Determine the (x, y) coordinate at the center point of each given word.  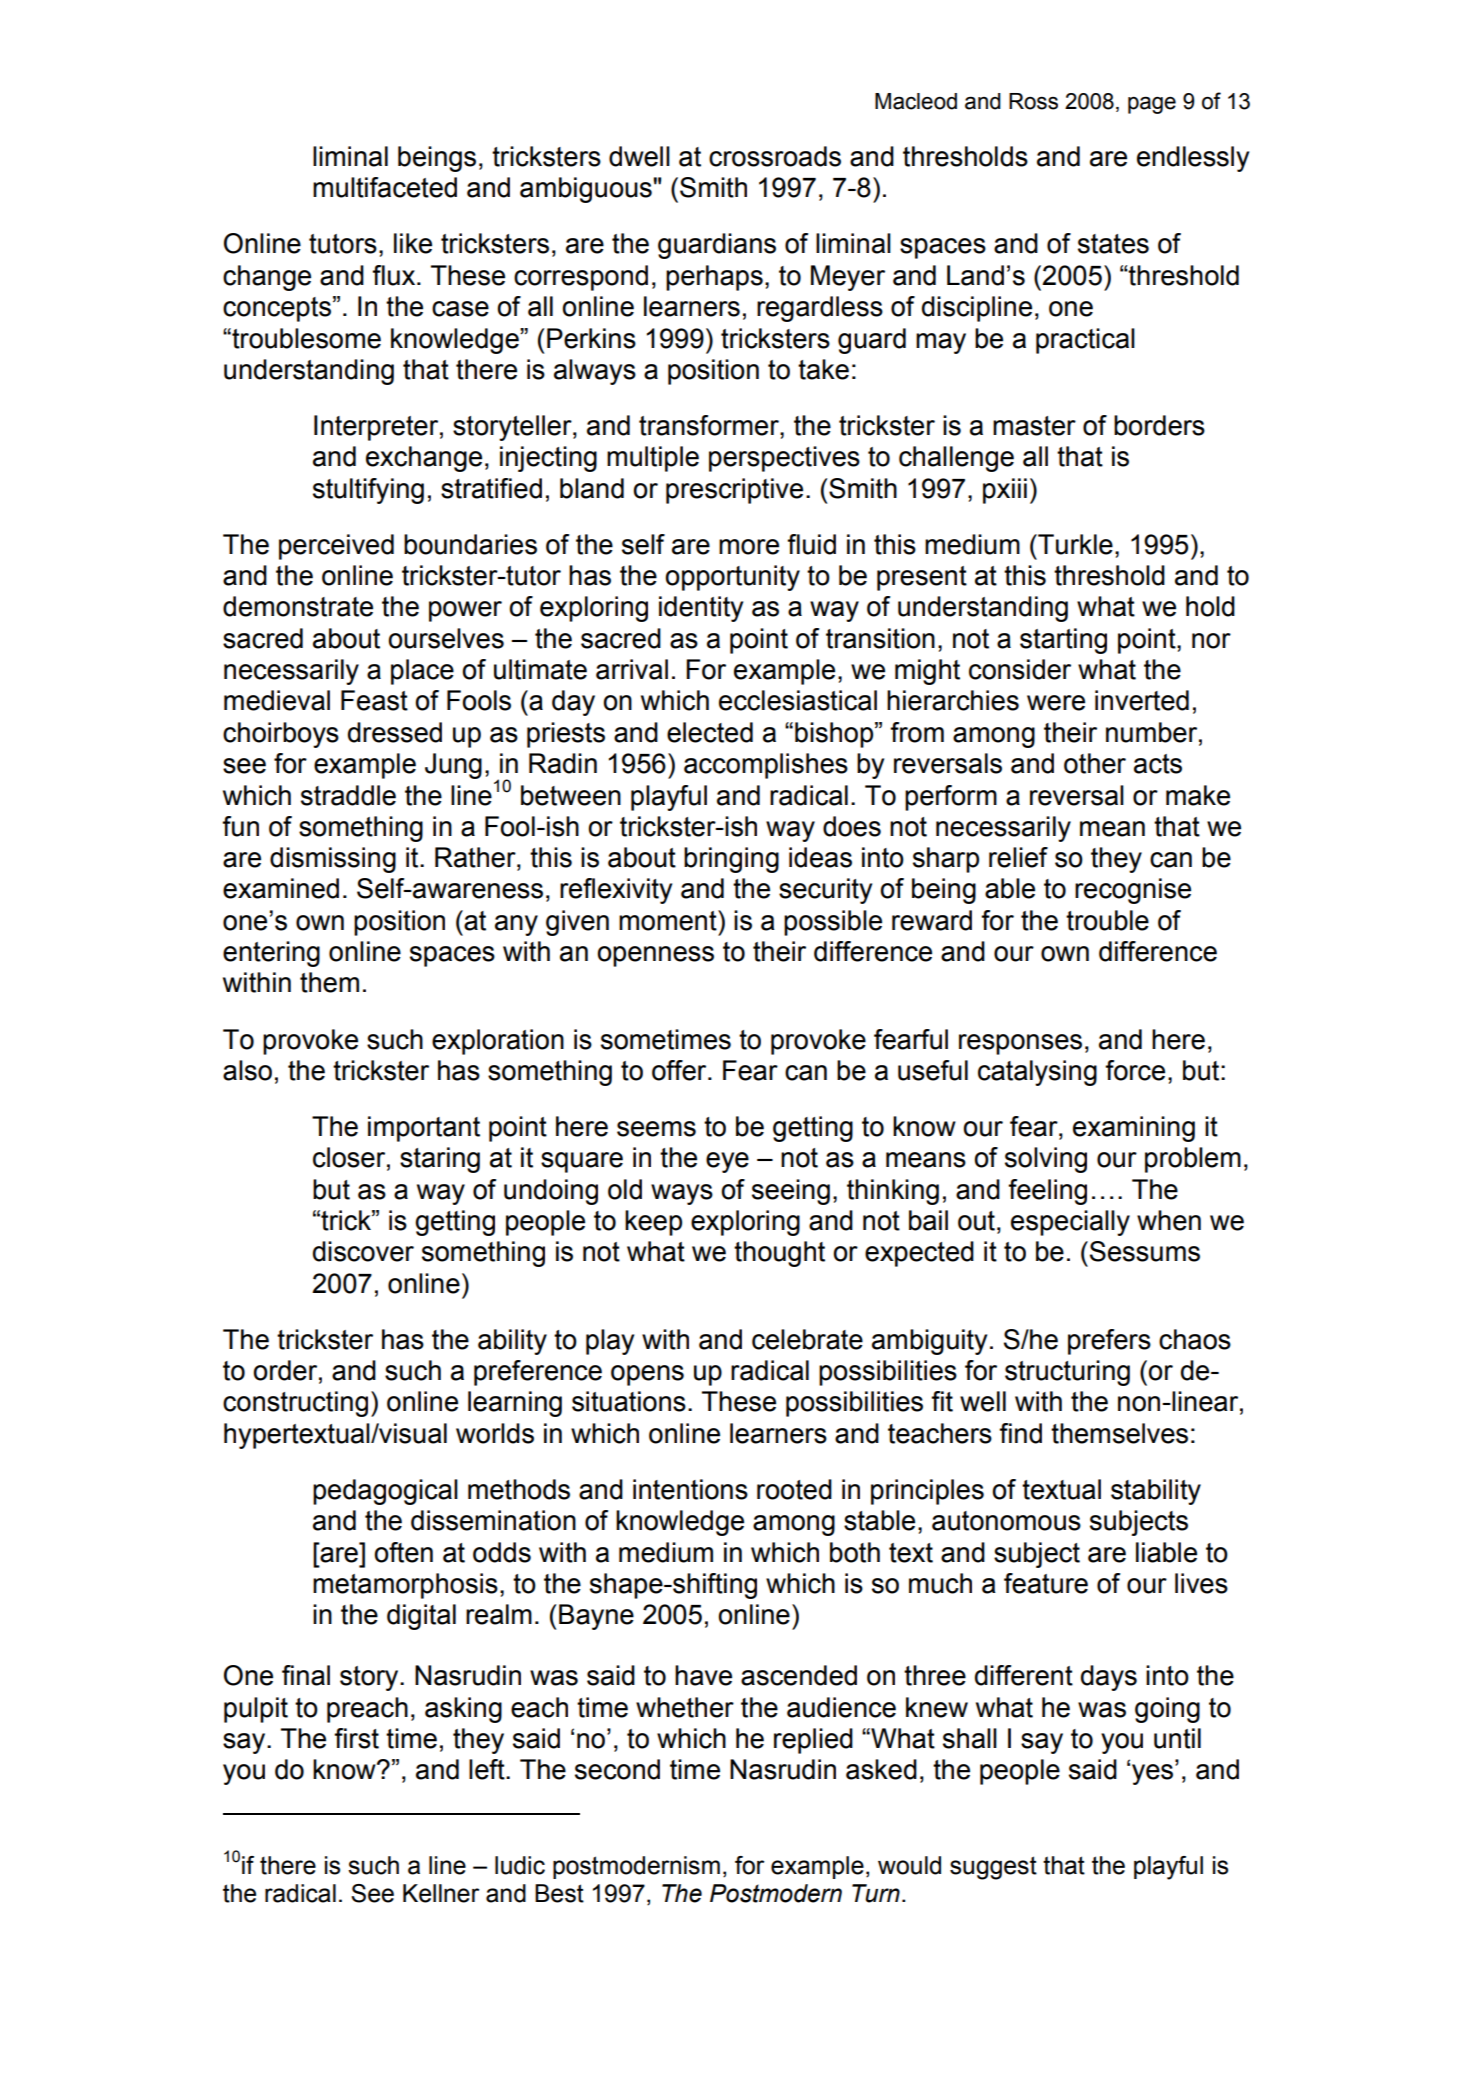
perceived (336, 547)
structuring (1067, 1373)
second (617, 1769)
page (1152, 105)
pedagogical (385, 1492)
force (1135, 1070)
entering (271, 954)
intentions (690, 1489)
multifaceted (385, 187)
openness (655, 956)
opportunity (732, 578)
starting (1063, 641)
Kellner (441, 1893)
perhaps (714, 278)
